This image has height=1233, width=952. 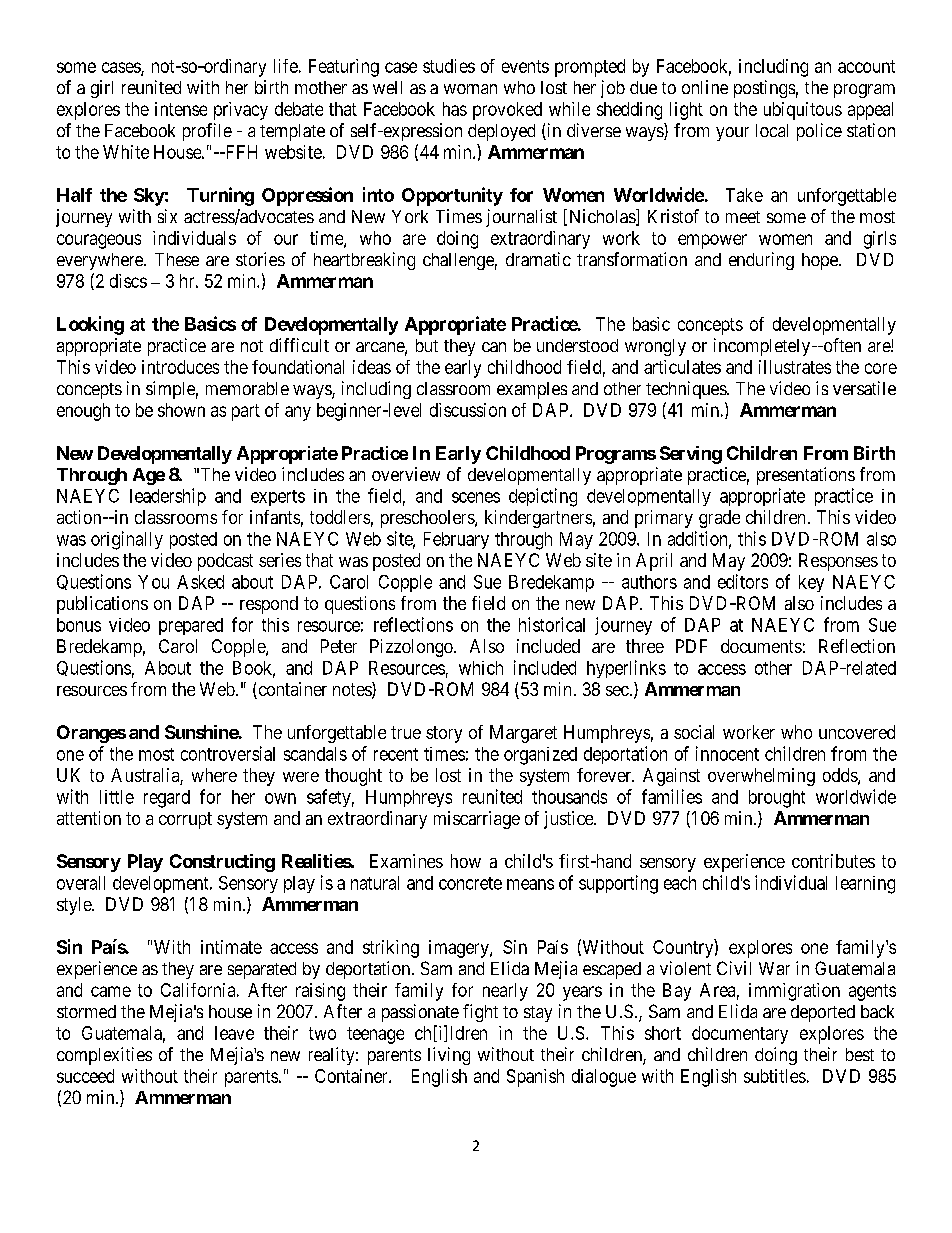 What do you see at coordinates (181, 109) in the image?
I see `intense` at bounding box center [181, 109].
